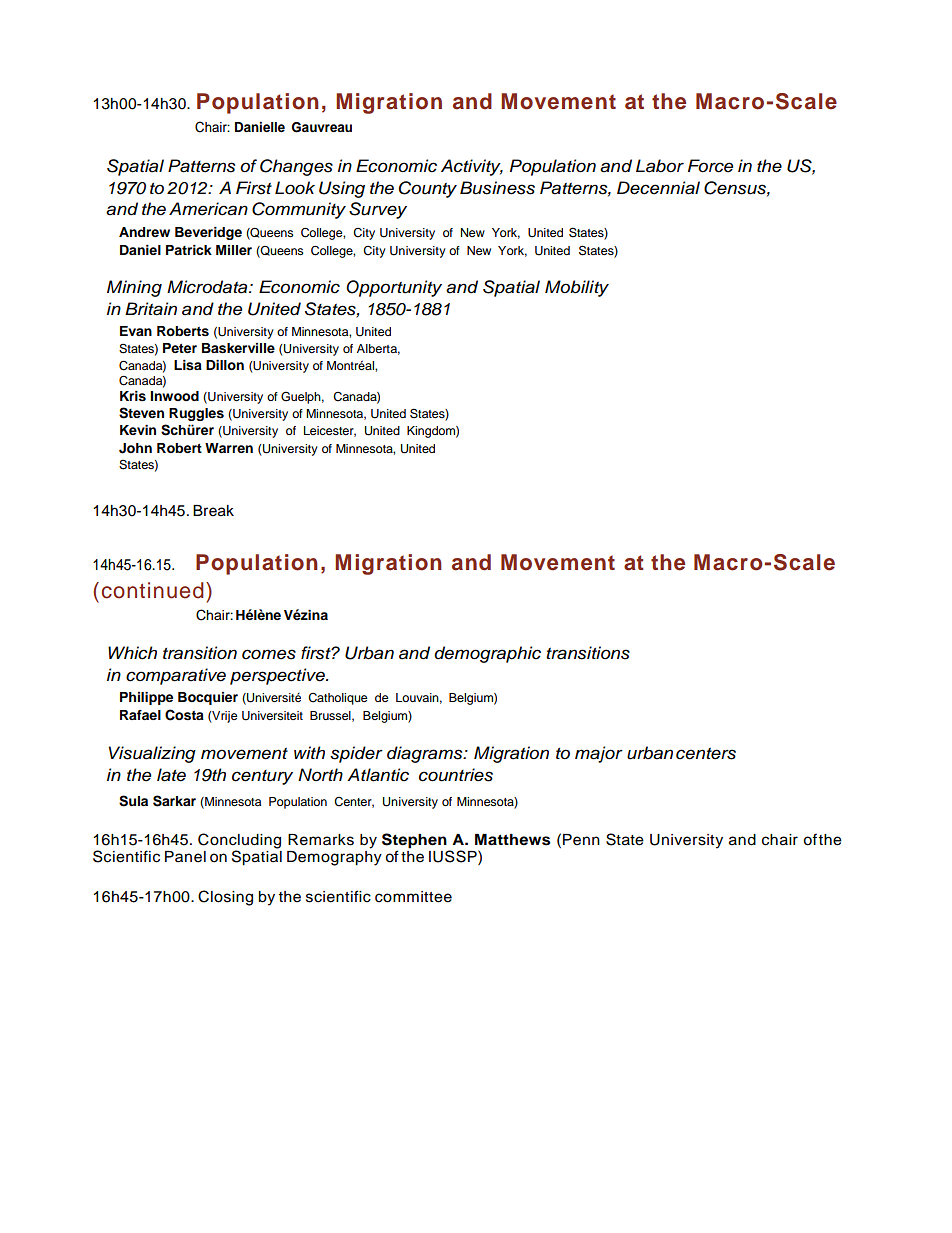 The height and width of the screenshot is (1233, 952). I want to click on Decennial, so click(658, 188).
